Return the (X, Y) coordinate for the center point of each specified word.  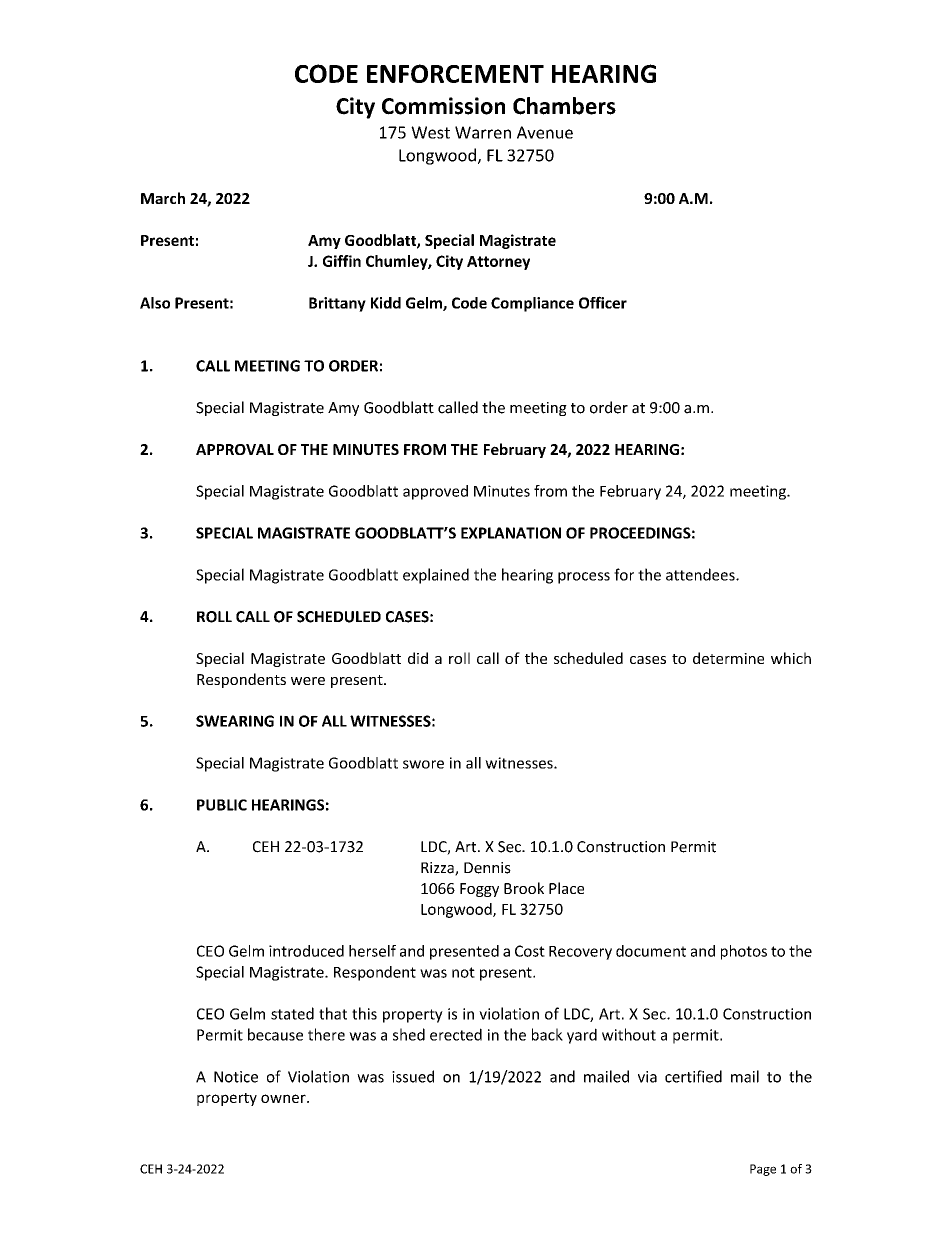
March (163, 198)
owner (284, 1098)
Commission (443, 106)
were (308, 681)
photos (744, 952)
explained (436, 576)
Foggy (479, 890)
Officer (603, 302)
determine (728, 658)
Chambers (564, 106)
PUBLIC (222, 805)
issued (413, 1076)
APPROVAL (235, 449)
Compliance (532, 304)
